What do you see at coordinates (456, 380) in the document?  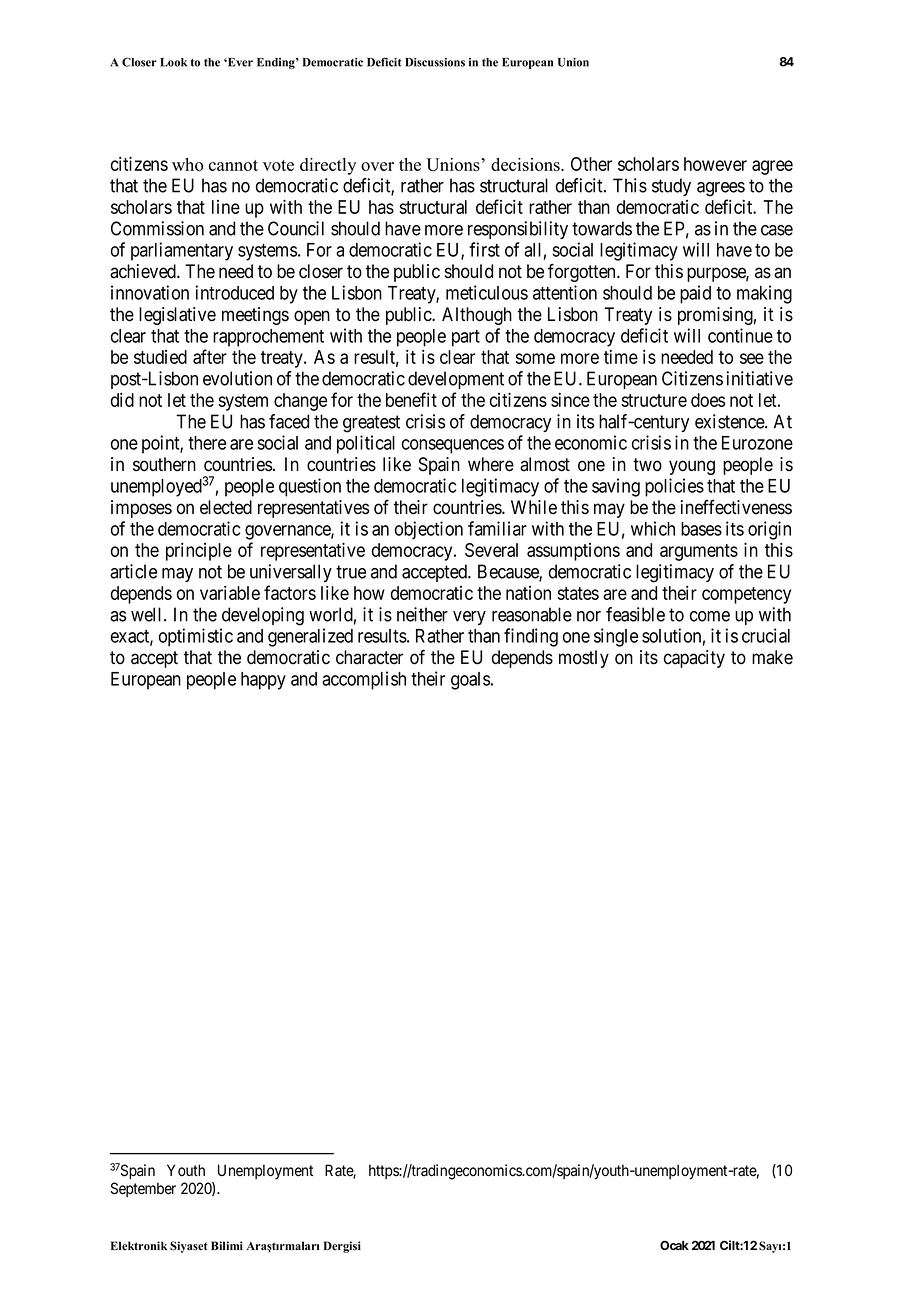 I see `development` at bounding box center [456, 380].
